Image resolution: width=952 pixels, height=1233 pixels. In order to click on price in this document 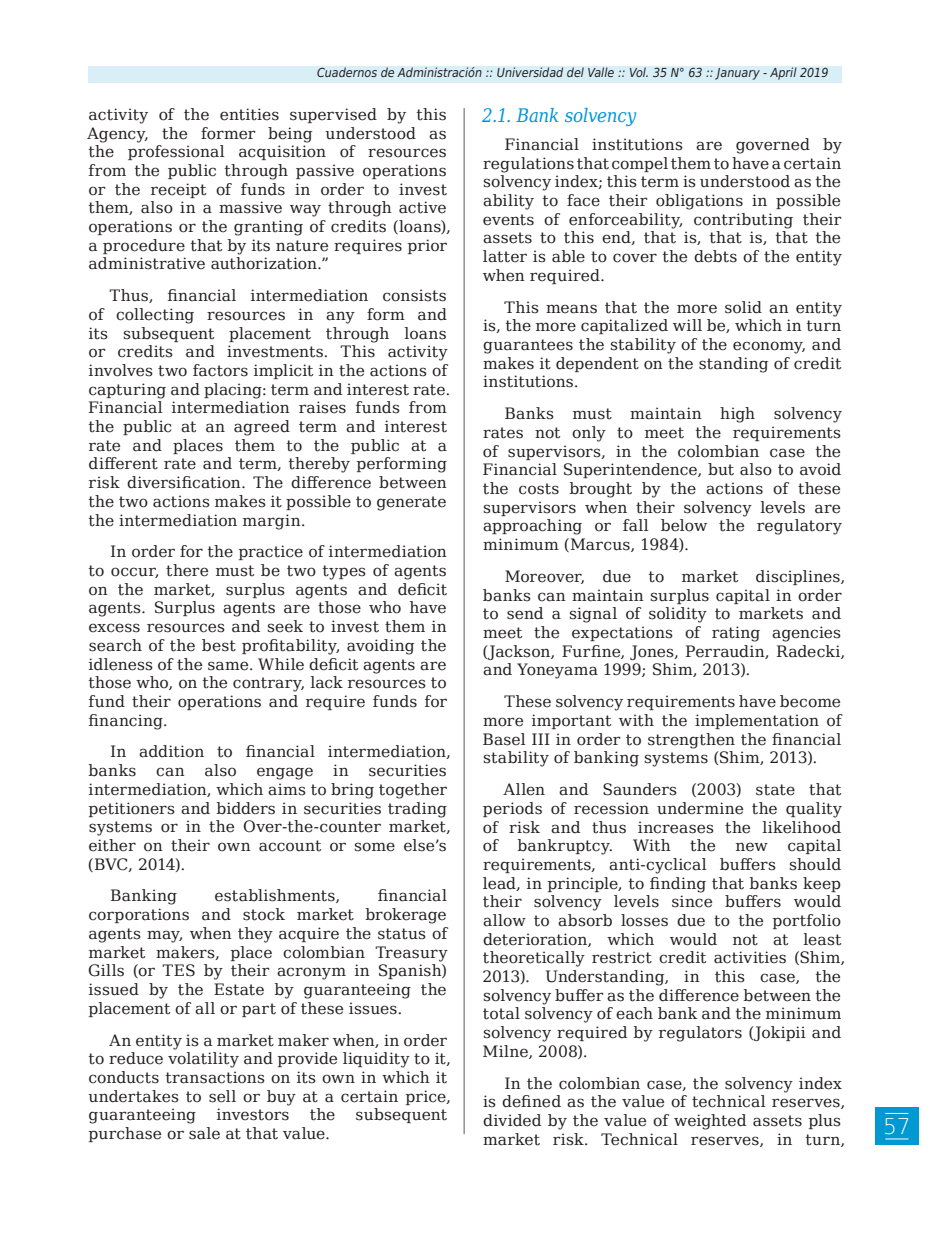, I will do `click(426, 1097)`.
